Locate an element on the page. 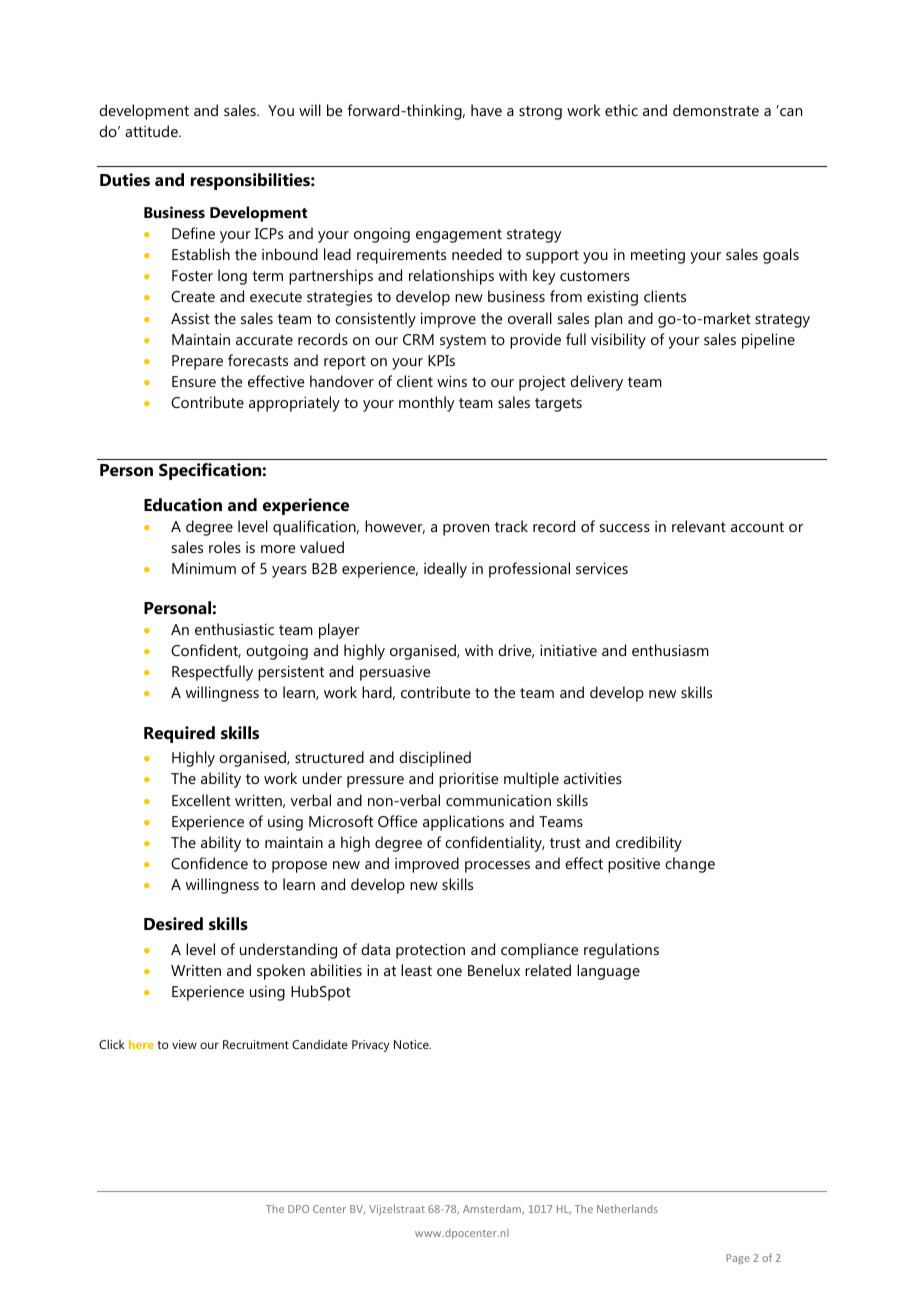 Image resolution: width=924 pixels, height=1308 pixels. Required is located at coordinates (179, 734).
